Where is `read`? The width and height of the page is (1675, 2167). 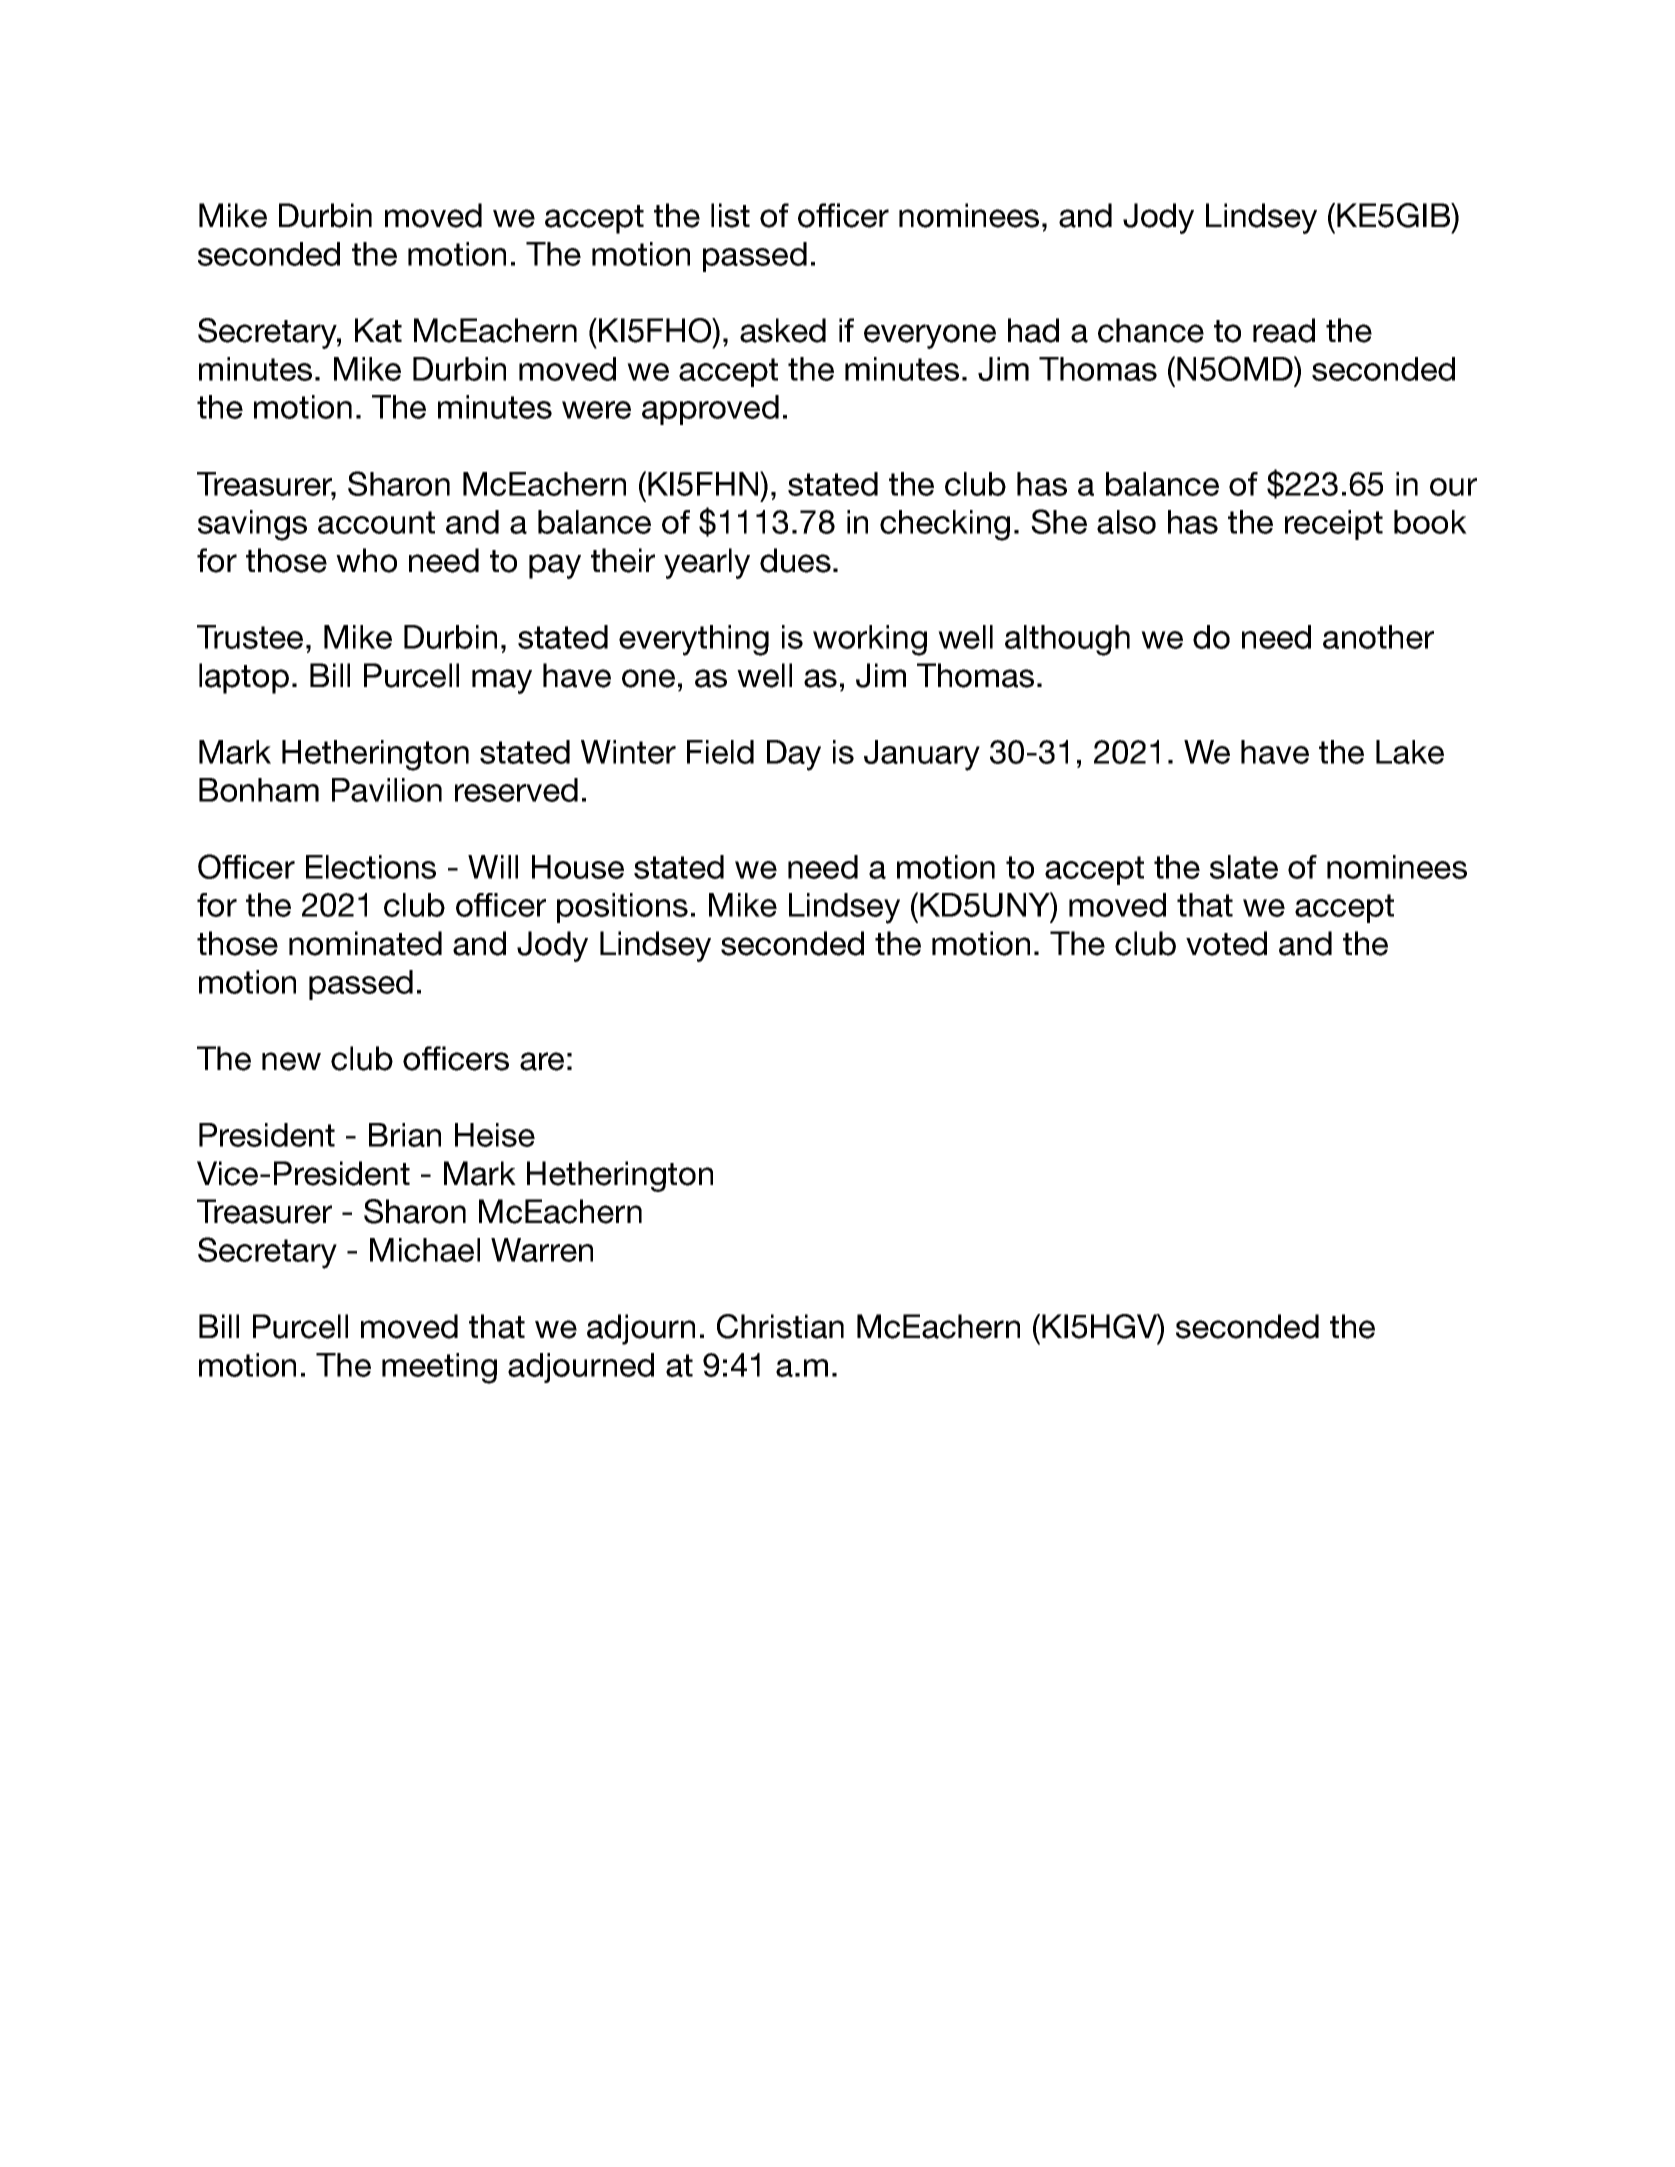 read is located at coordinates (1284, 330).
